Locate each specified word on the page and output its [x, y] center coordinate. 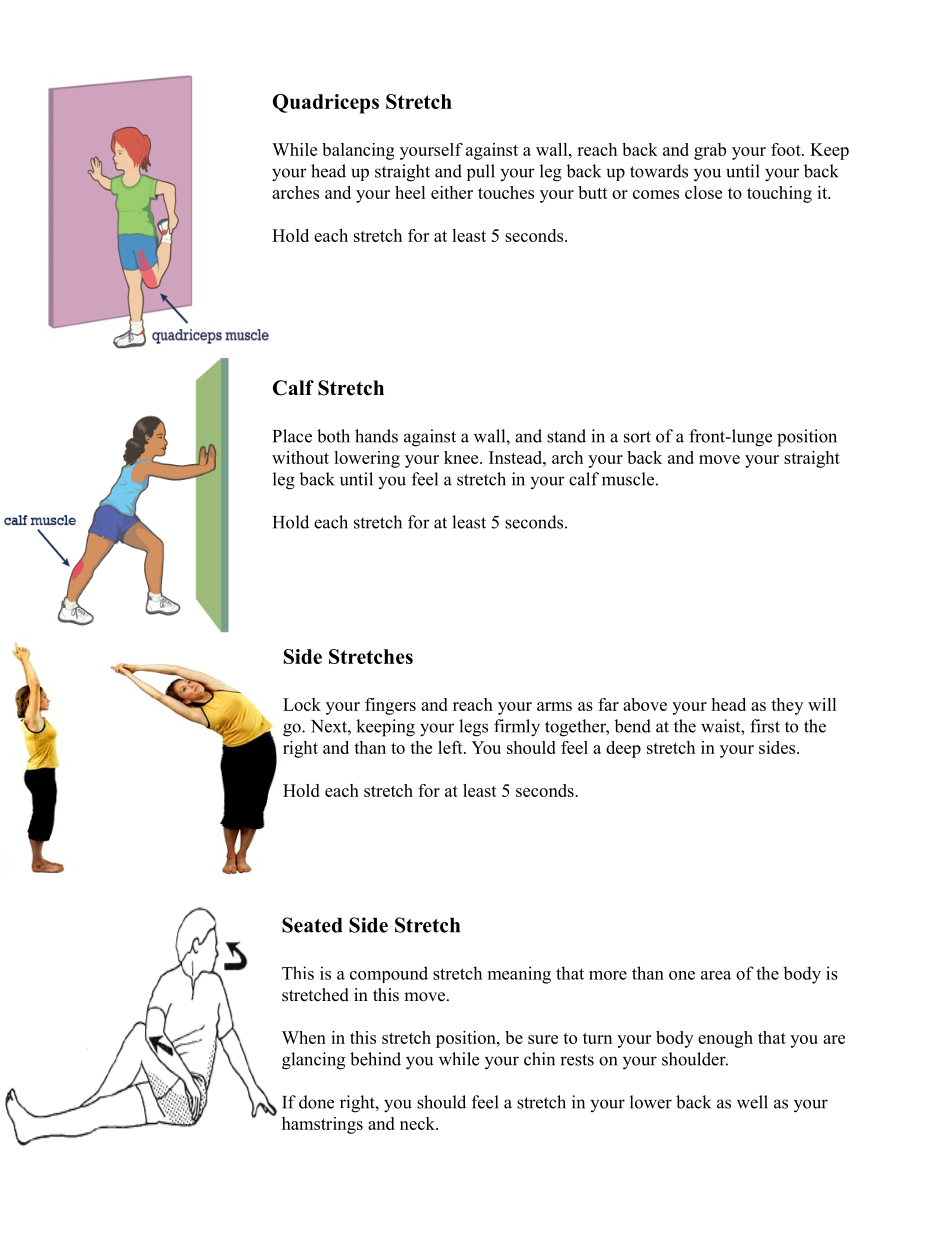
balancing [358, 151]
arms [554, 706]
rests [577, 1060]
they [787, 706]
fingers [390, 706]
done [316, 1102]
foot [787, 149]
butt [593, 192]
